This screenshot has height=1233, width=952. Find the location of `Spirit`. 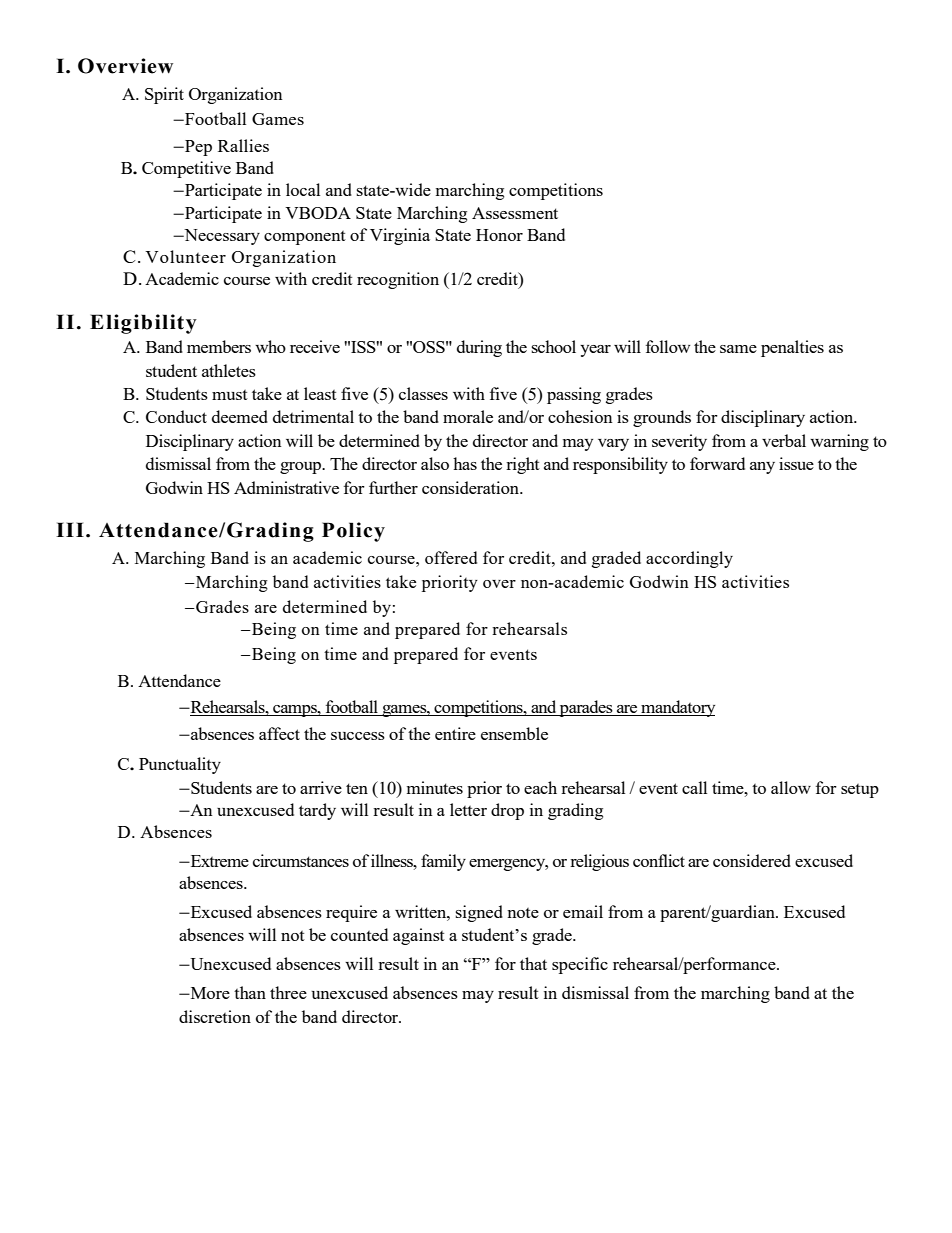

Spirit is located at coordinates (164, 95).
